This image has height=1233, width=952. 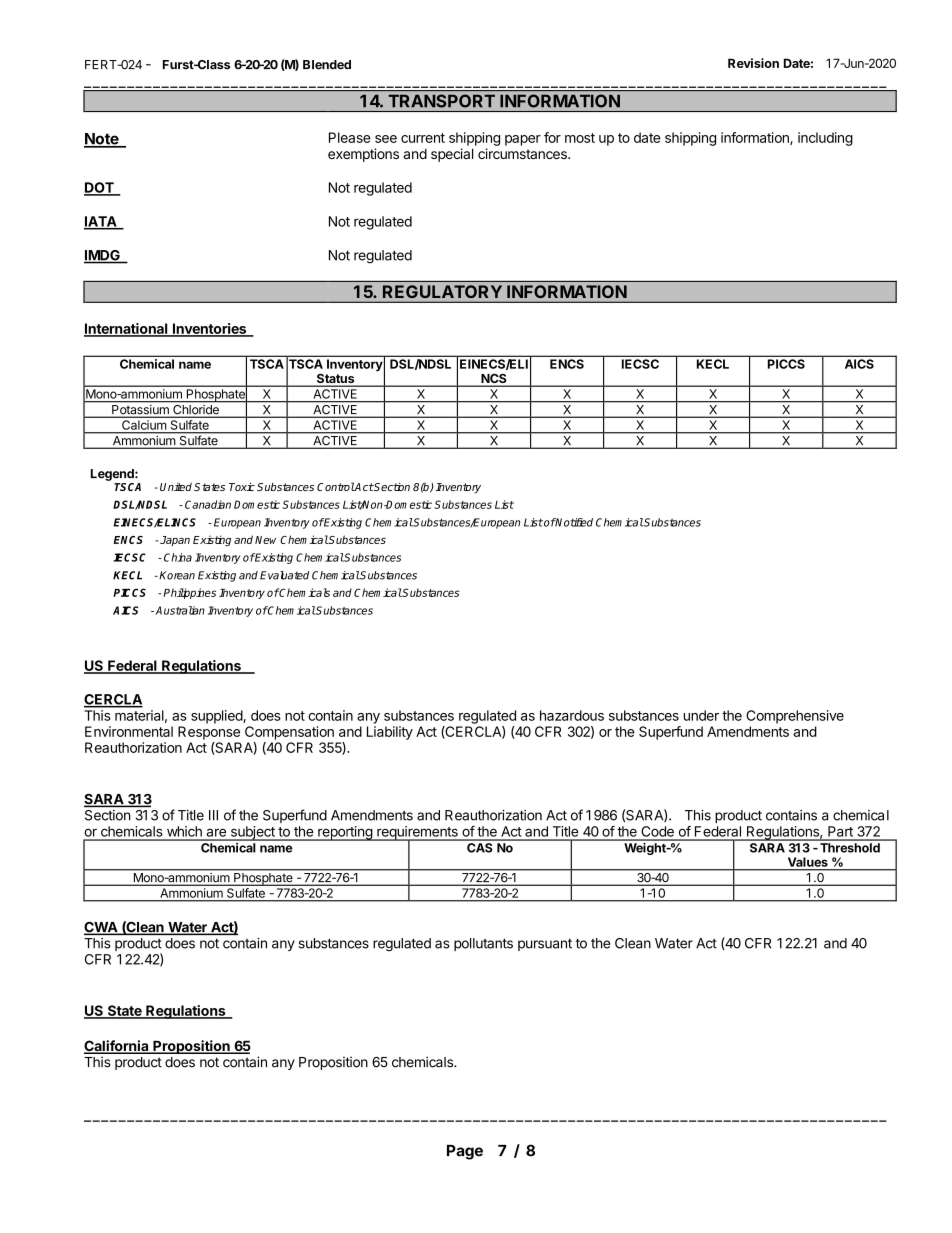 I want to click on current, so click(x=423, y=138).
